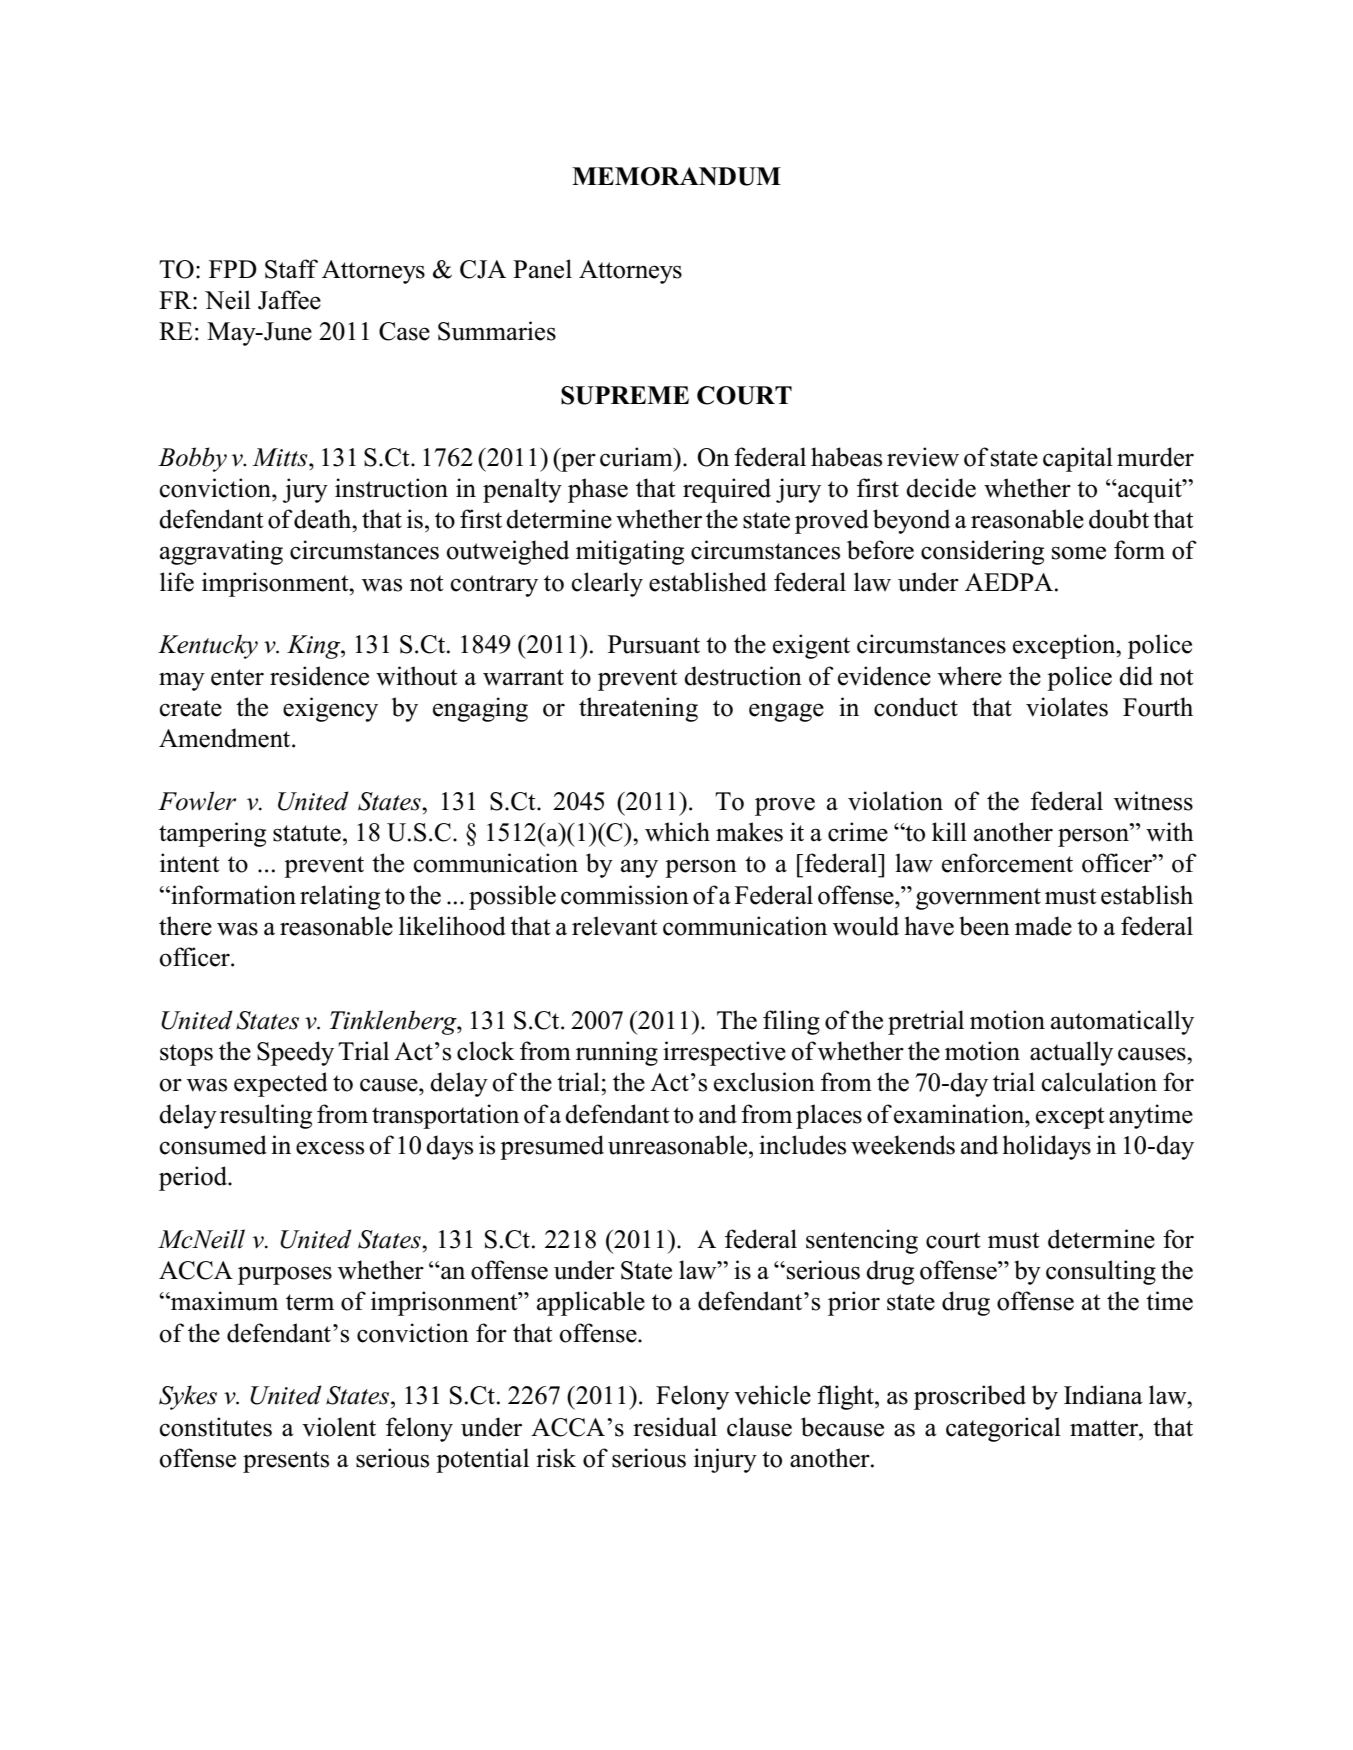 This image has height=1750, width=1353. What do you see at coordinates (1078, 459) in the image?
I see `capital` at bounding box center [1078, 459].
